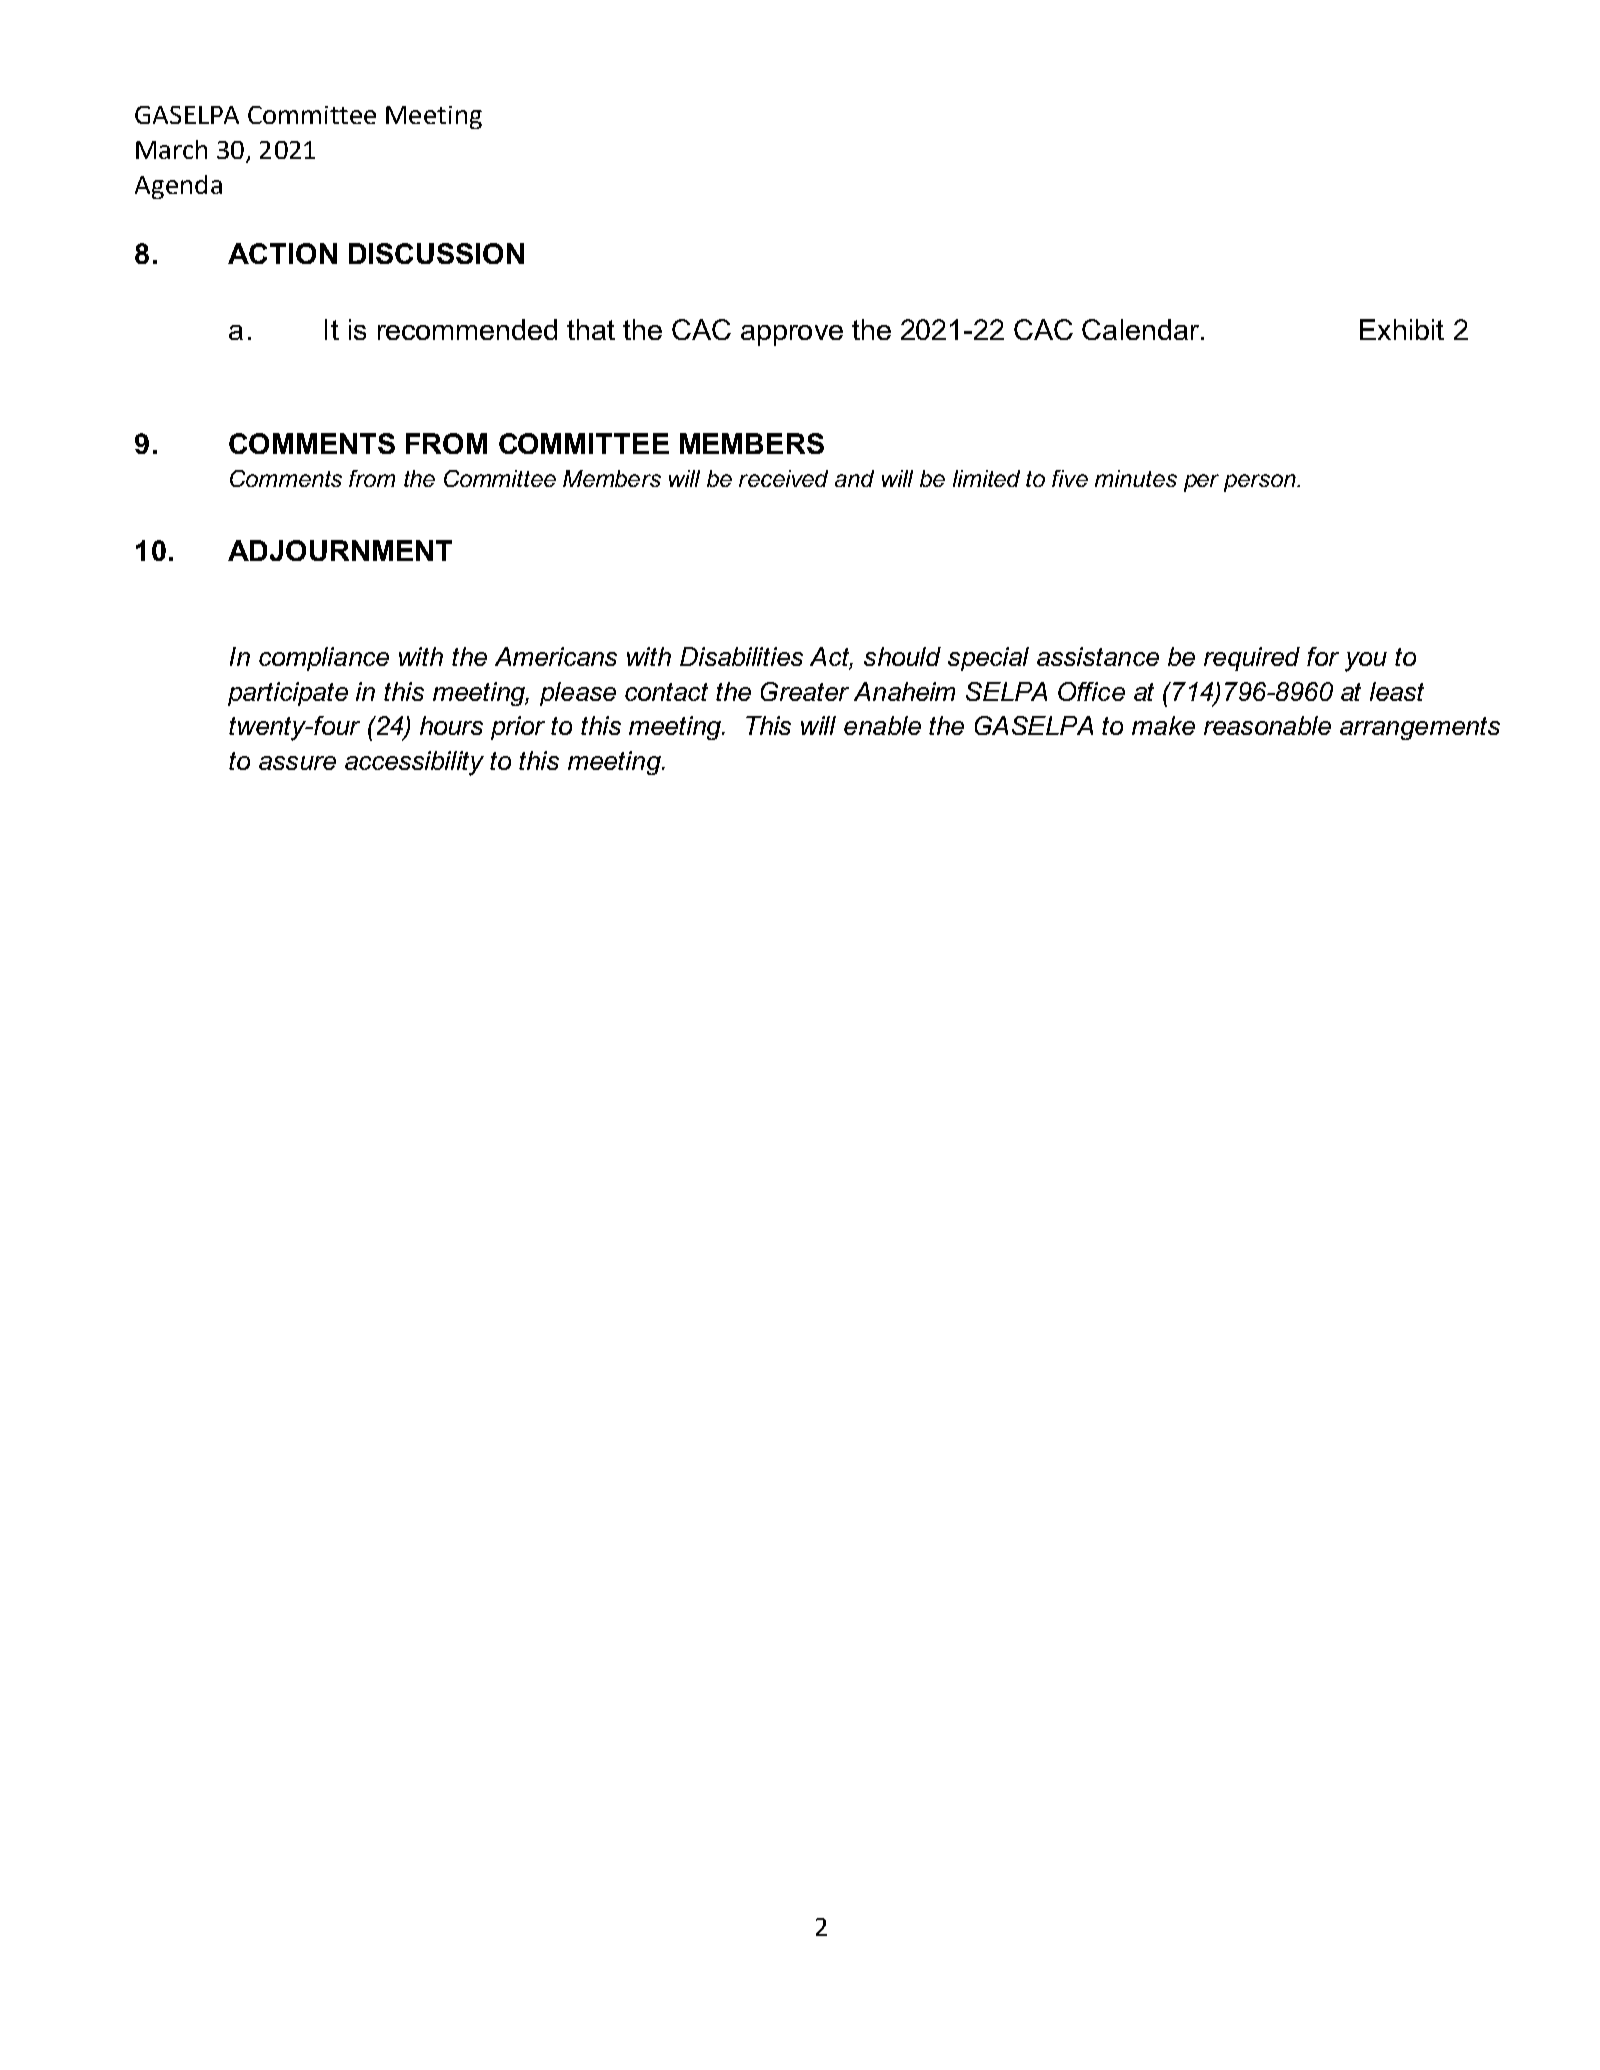 This document has height=2070, width=1600. I want to click on approve, so click(792, 335).
